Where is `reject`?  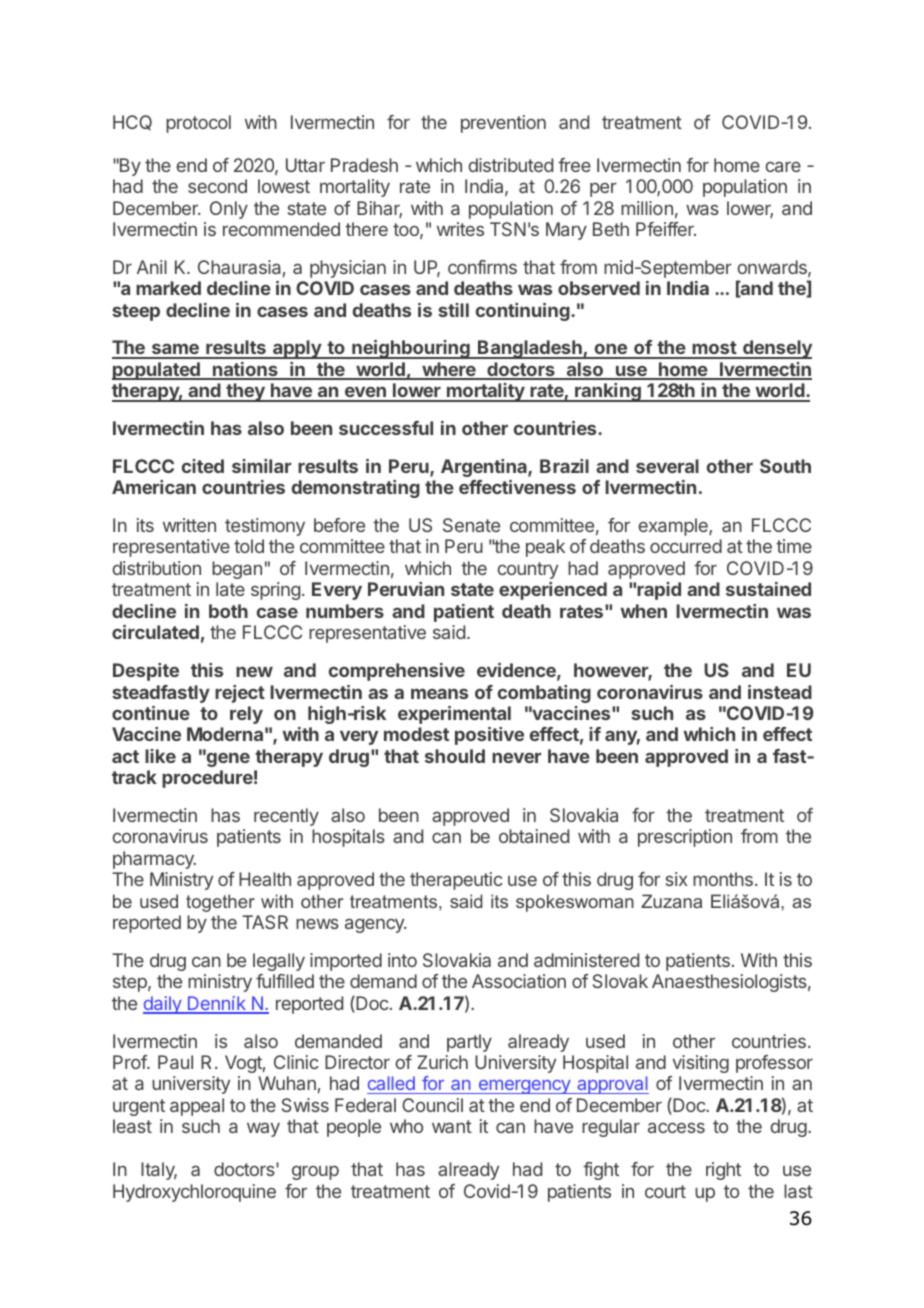
reject is located at coordinates (240, 694).
